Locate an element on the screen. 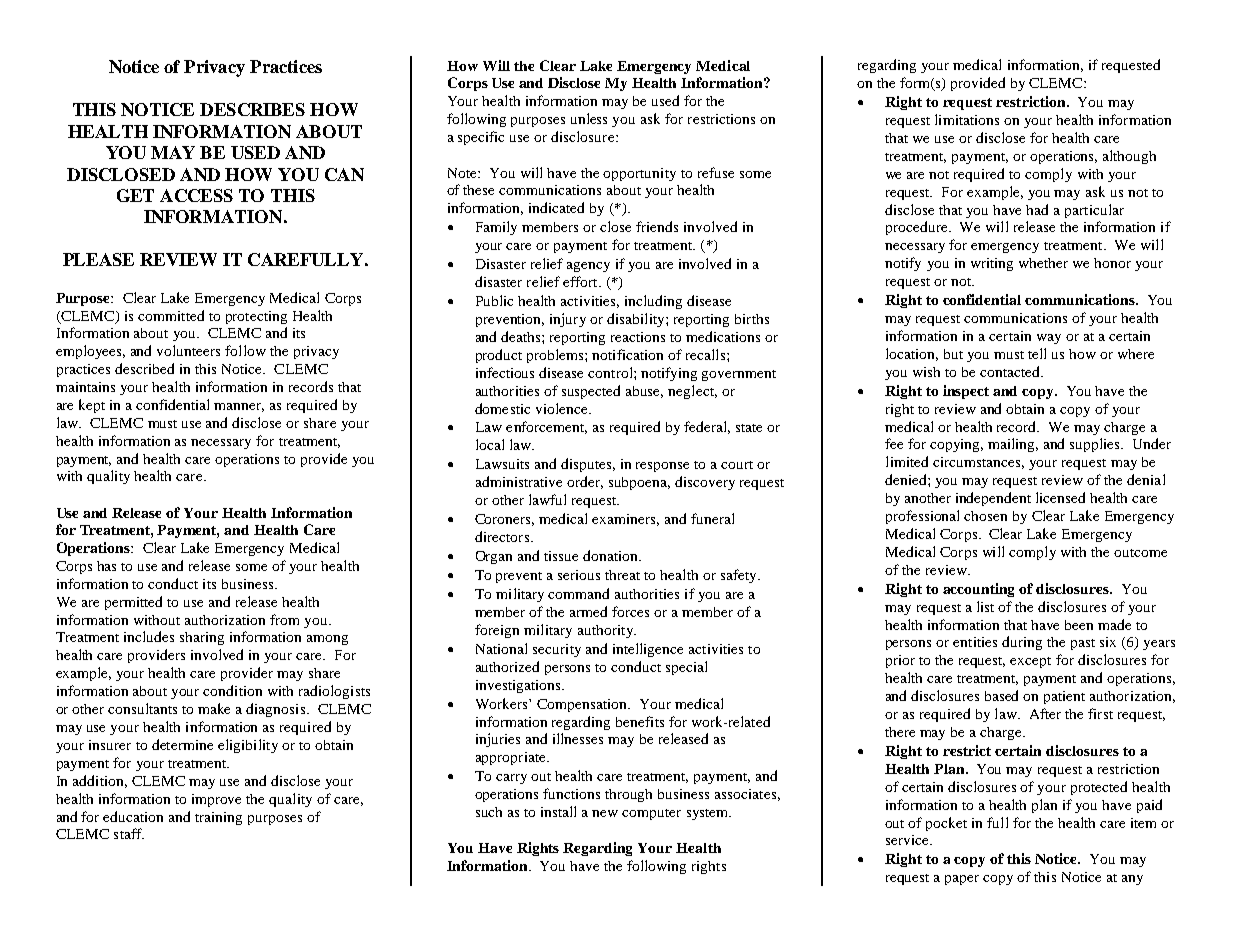 This screenshot has height=952, width=1233. condition is located at coordinates (232, 690).
